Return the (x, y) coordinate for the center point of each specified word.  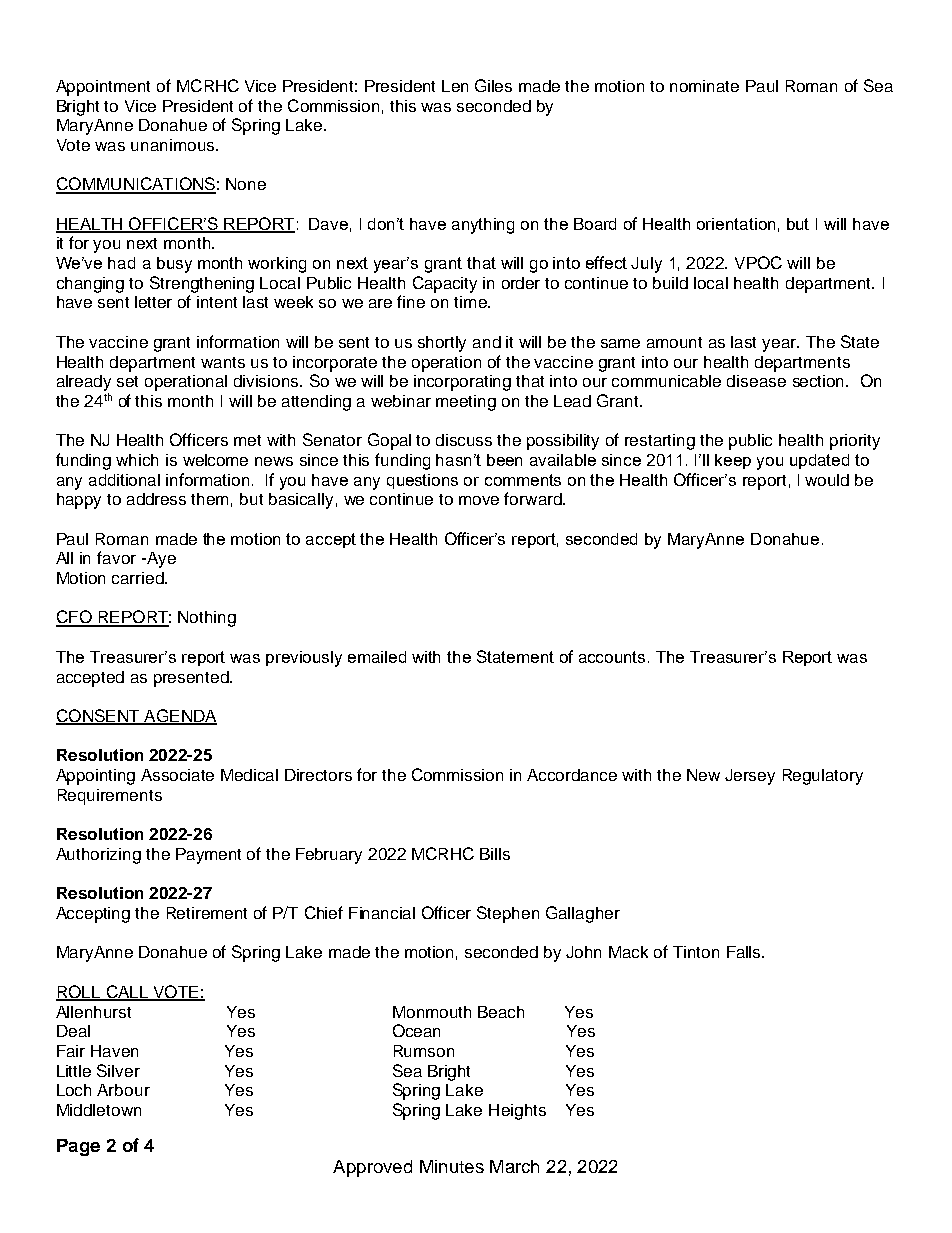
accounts (612, 657)
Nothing (207, 619)
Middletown (99, 1110)
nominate (704, 86)
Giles (493, 85)
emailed (377, 657)
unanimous (174, 145)
